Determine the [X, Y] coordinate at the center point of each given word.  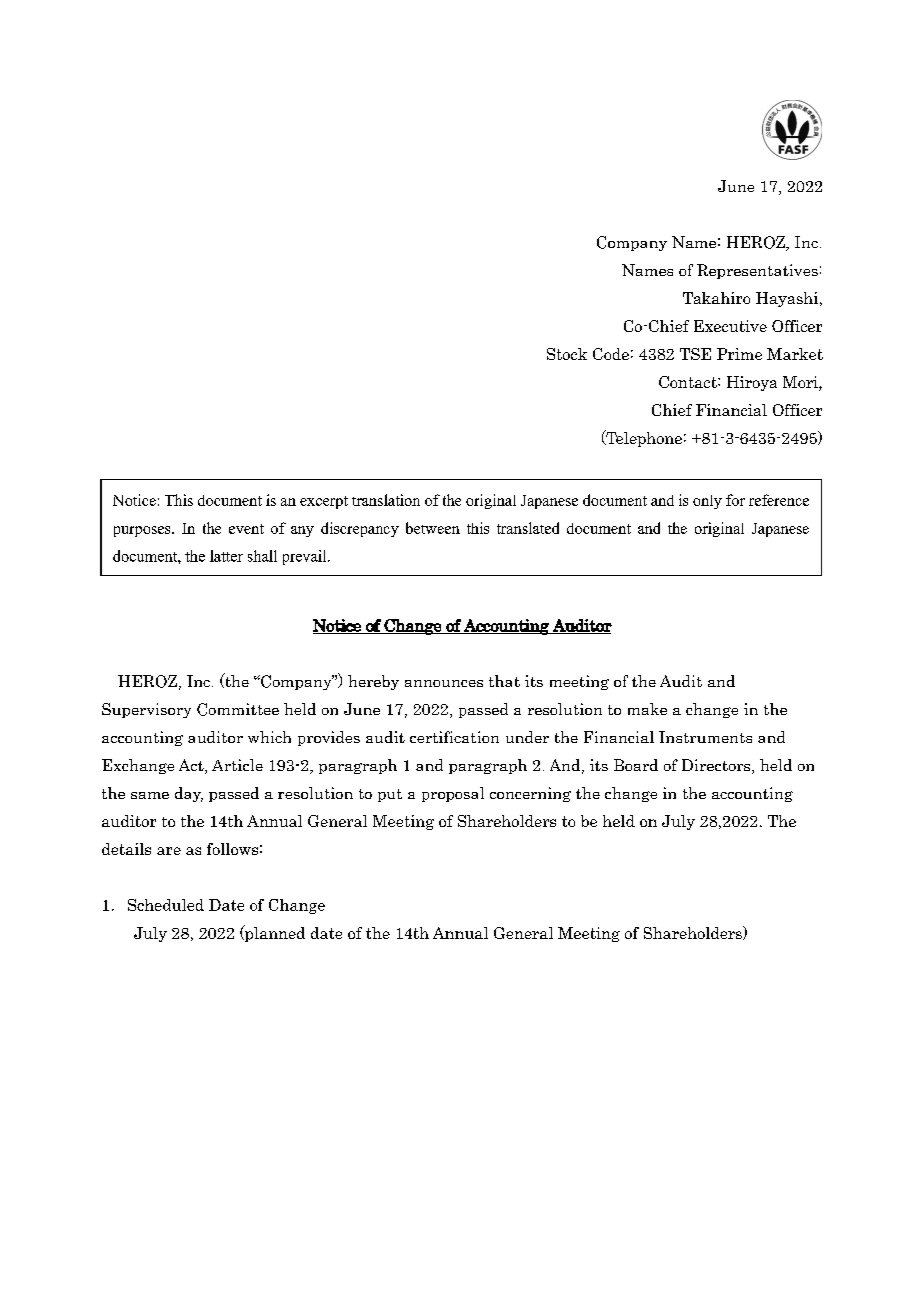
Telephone [643, 438]
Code [611, 354]
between [433, 528]
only [707, 502]
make [647, 709]
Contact [689, 382]
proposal [453, 794]
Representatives [757, 271]
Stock [567, 354]
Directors [717, 766]
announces [444, 683]
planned [274, 933]
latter [226, 556]
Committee [238, 709]
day [189, 794]
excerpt [324, 502]
